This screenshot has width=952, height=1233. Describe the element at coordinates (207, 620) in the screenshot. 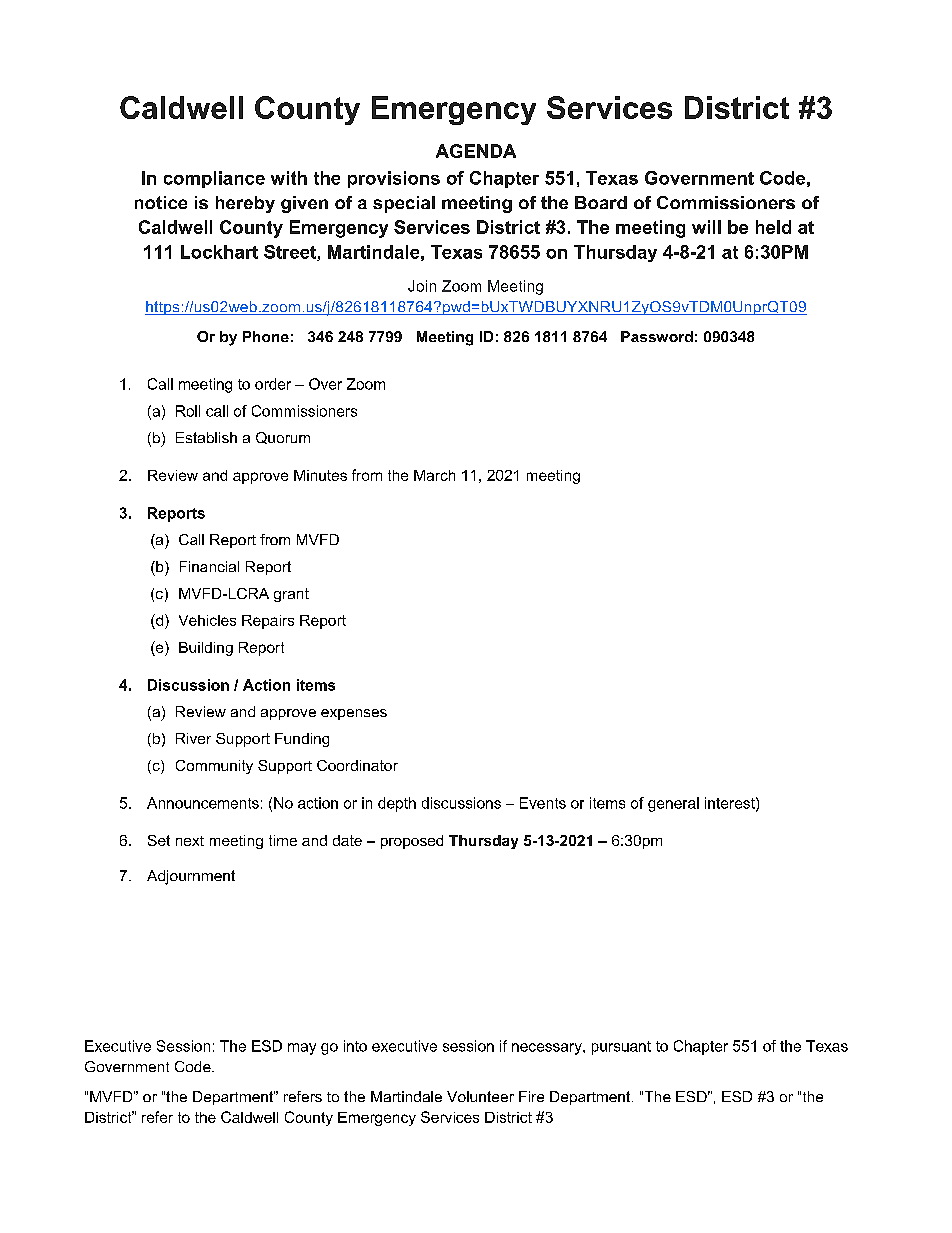

I see `Vehicles` at that location.
